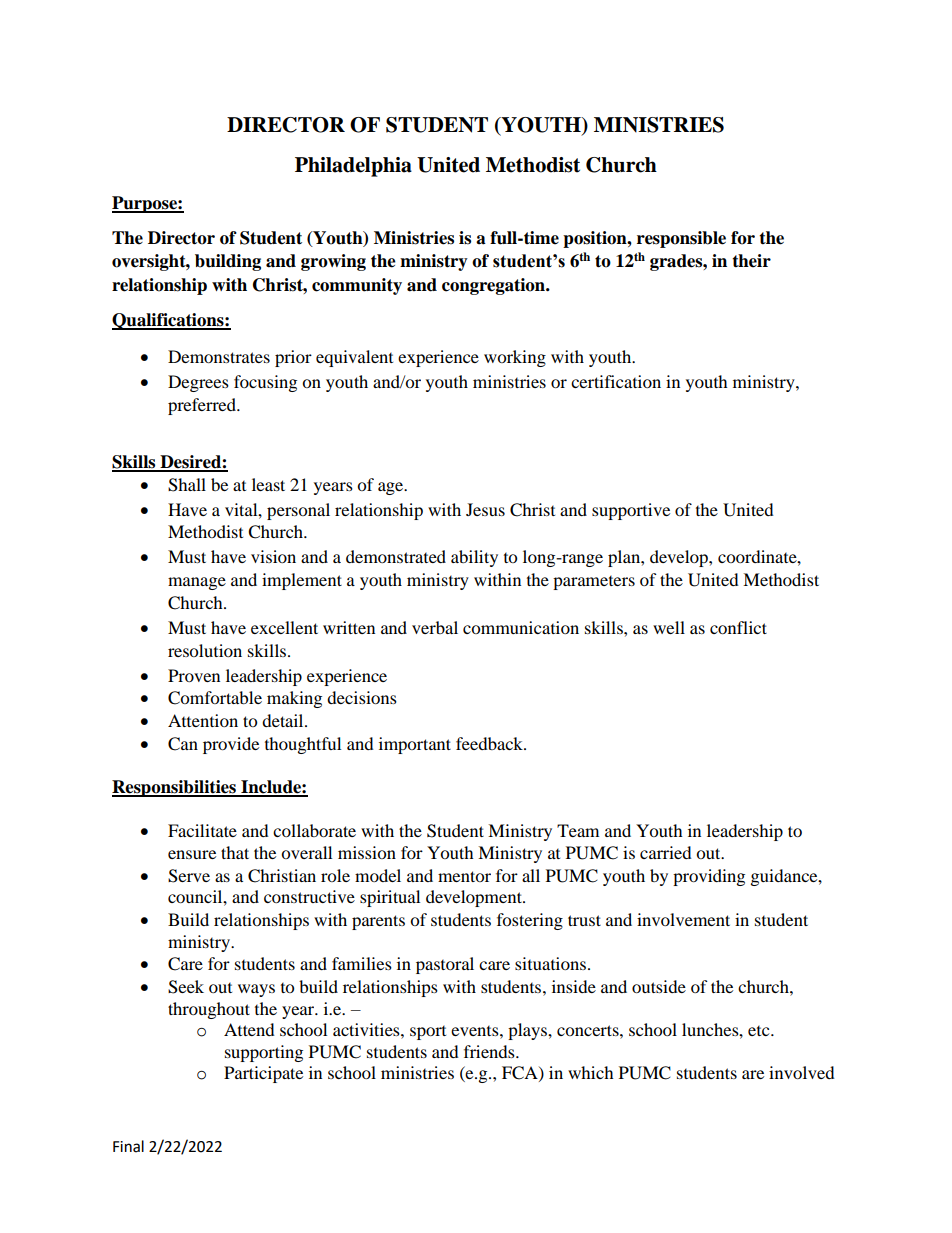 This screenshot has height=1233, width=952. I want to click on Participate, so click(263, 1074).
